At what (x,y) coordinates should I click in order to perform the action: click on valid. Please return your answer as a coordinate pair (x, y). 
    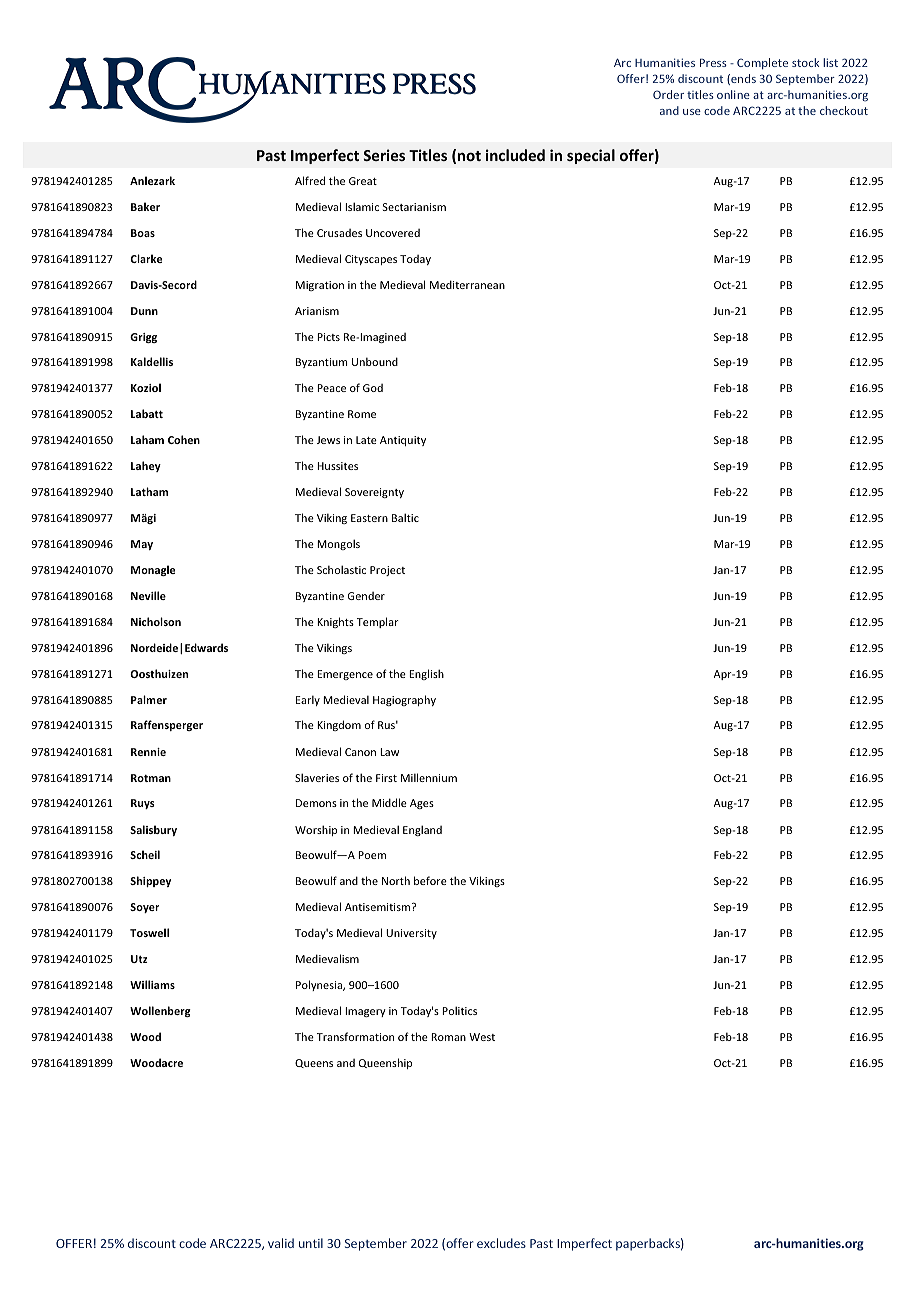
    Looking at the image, I should click on (281, 1243).
